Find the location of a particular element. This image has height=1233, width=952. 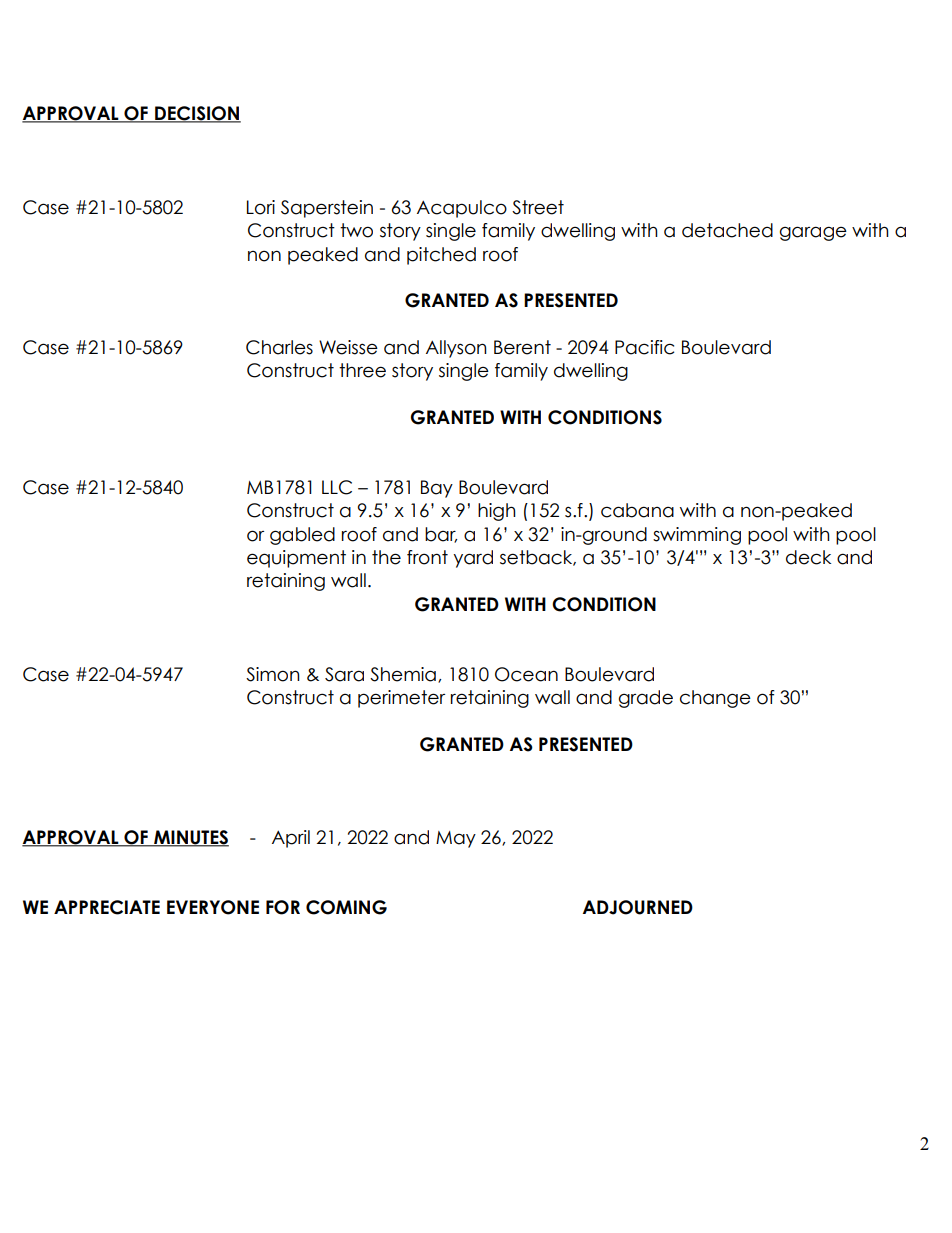

detached is located at coordinates (727, 230).
